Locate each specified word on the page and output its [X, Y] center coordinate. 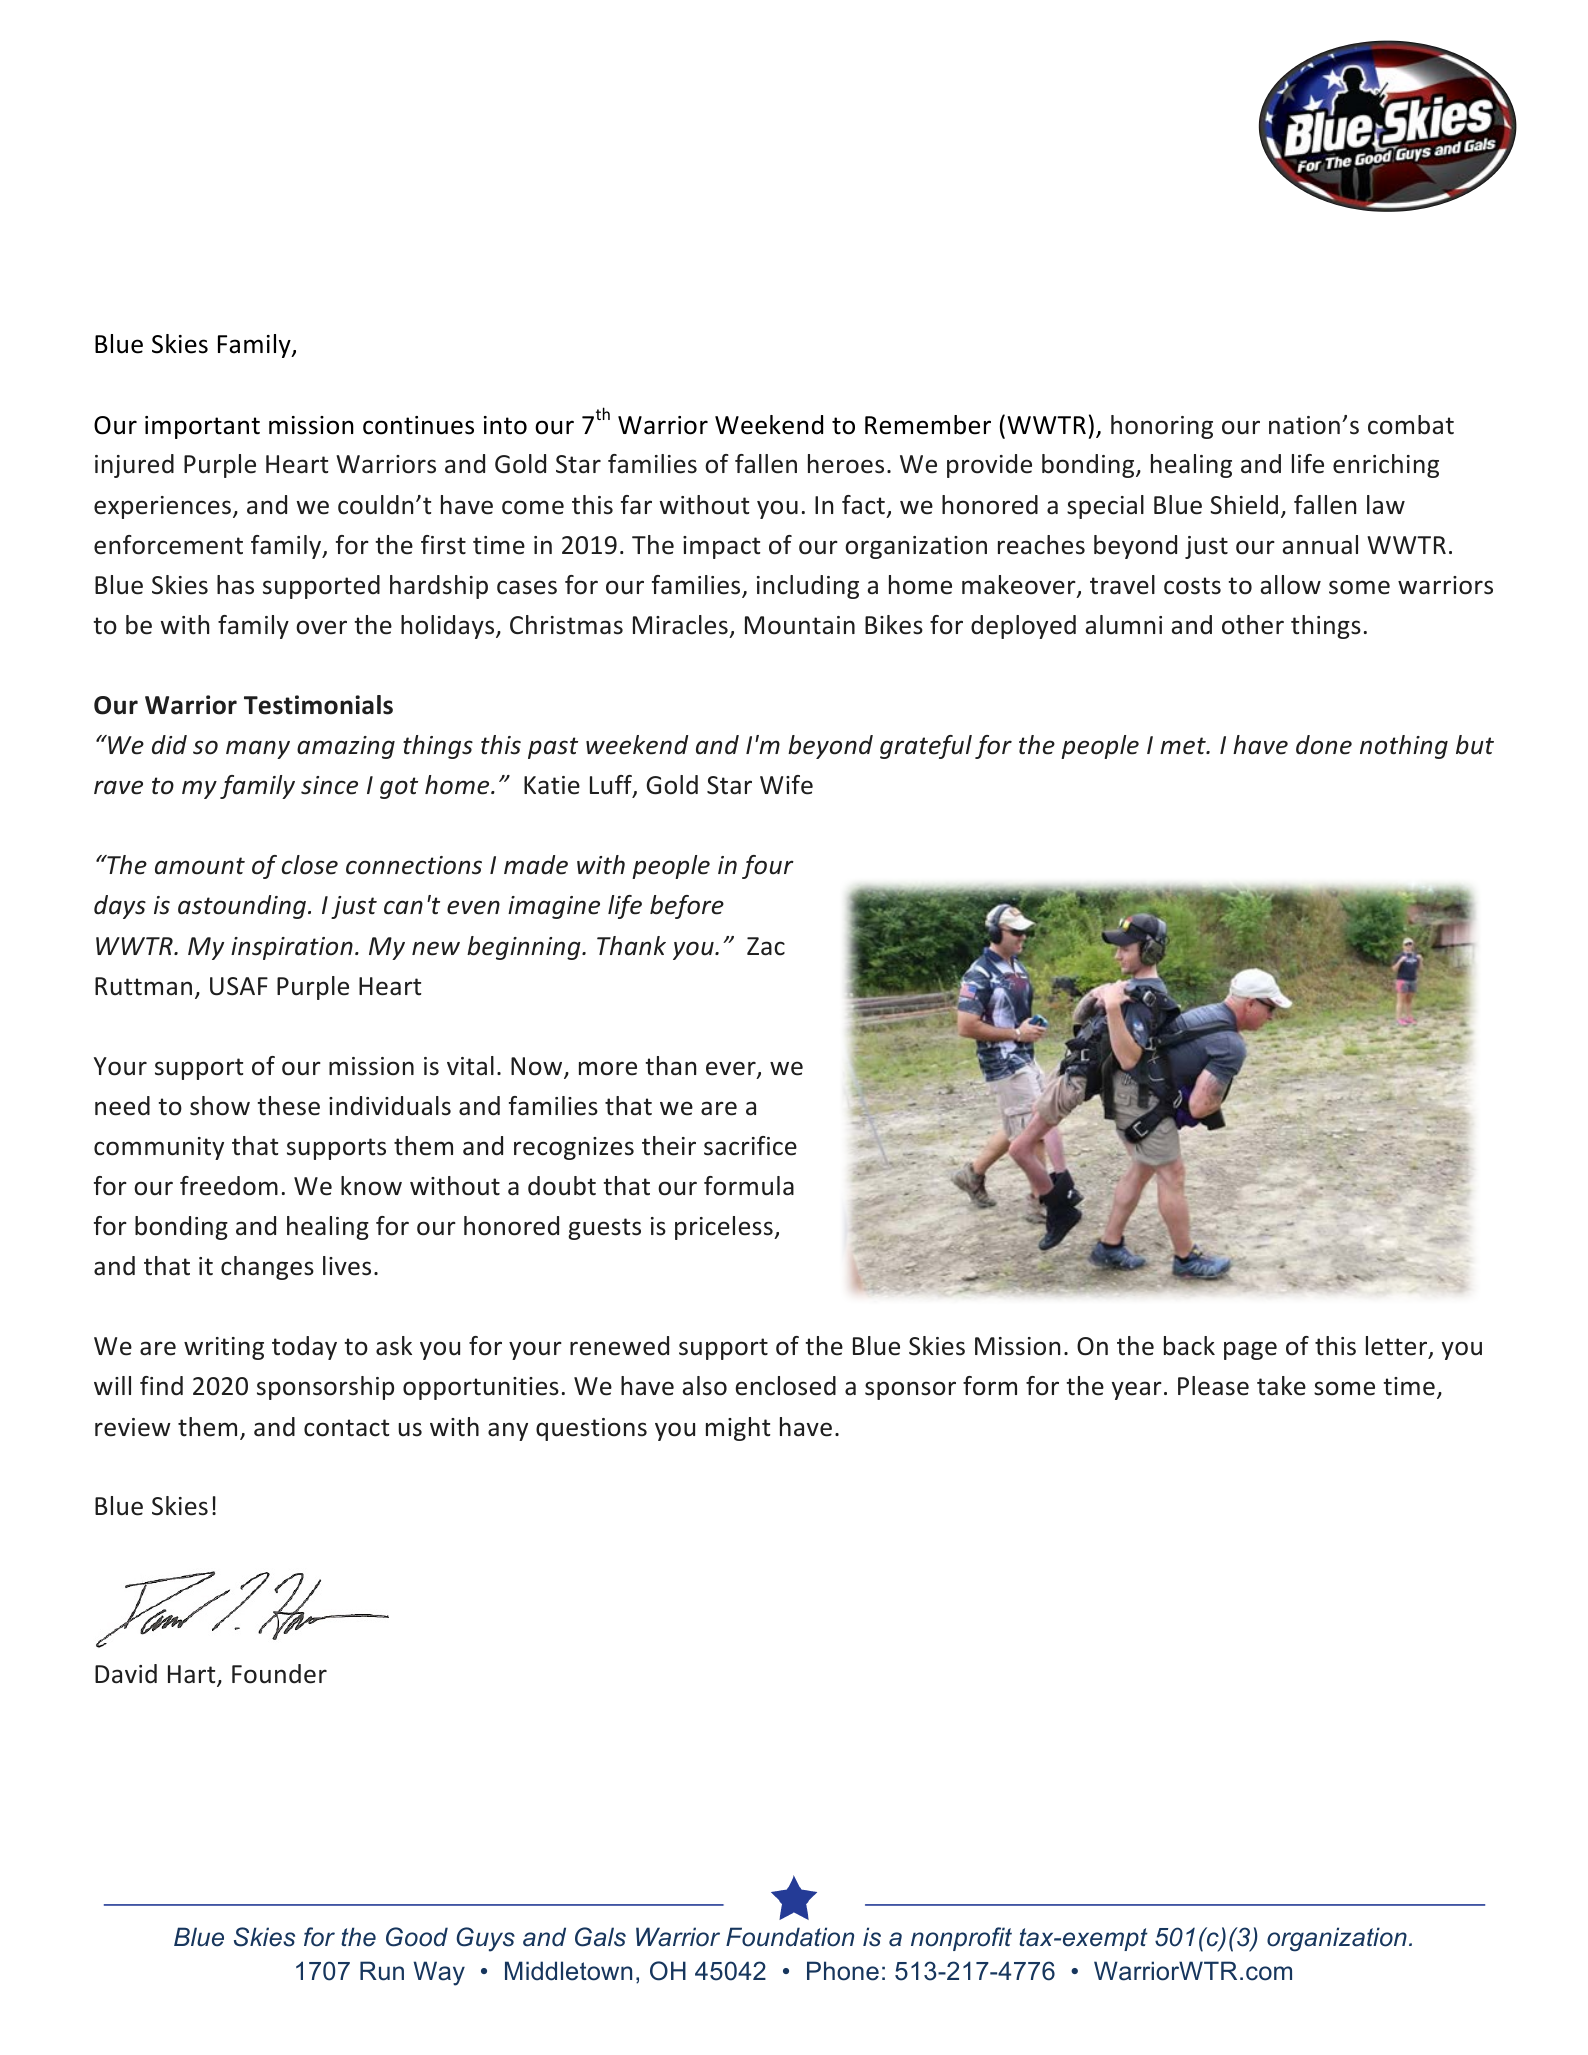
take [1281, 1386]
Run [382, 1971]
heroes [846, 464]
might [738, 1429]
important [202, 427]
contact [346, 1428]
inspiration [292, 948]
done [1324, 745]
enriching [1386, 466]
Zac [766, 946]
